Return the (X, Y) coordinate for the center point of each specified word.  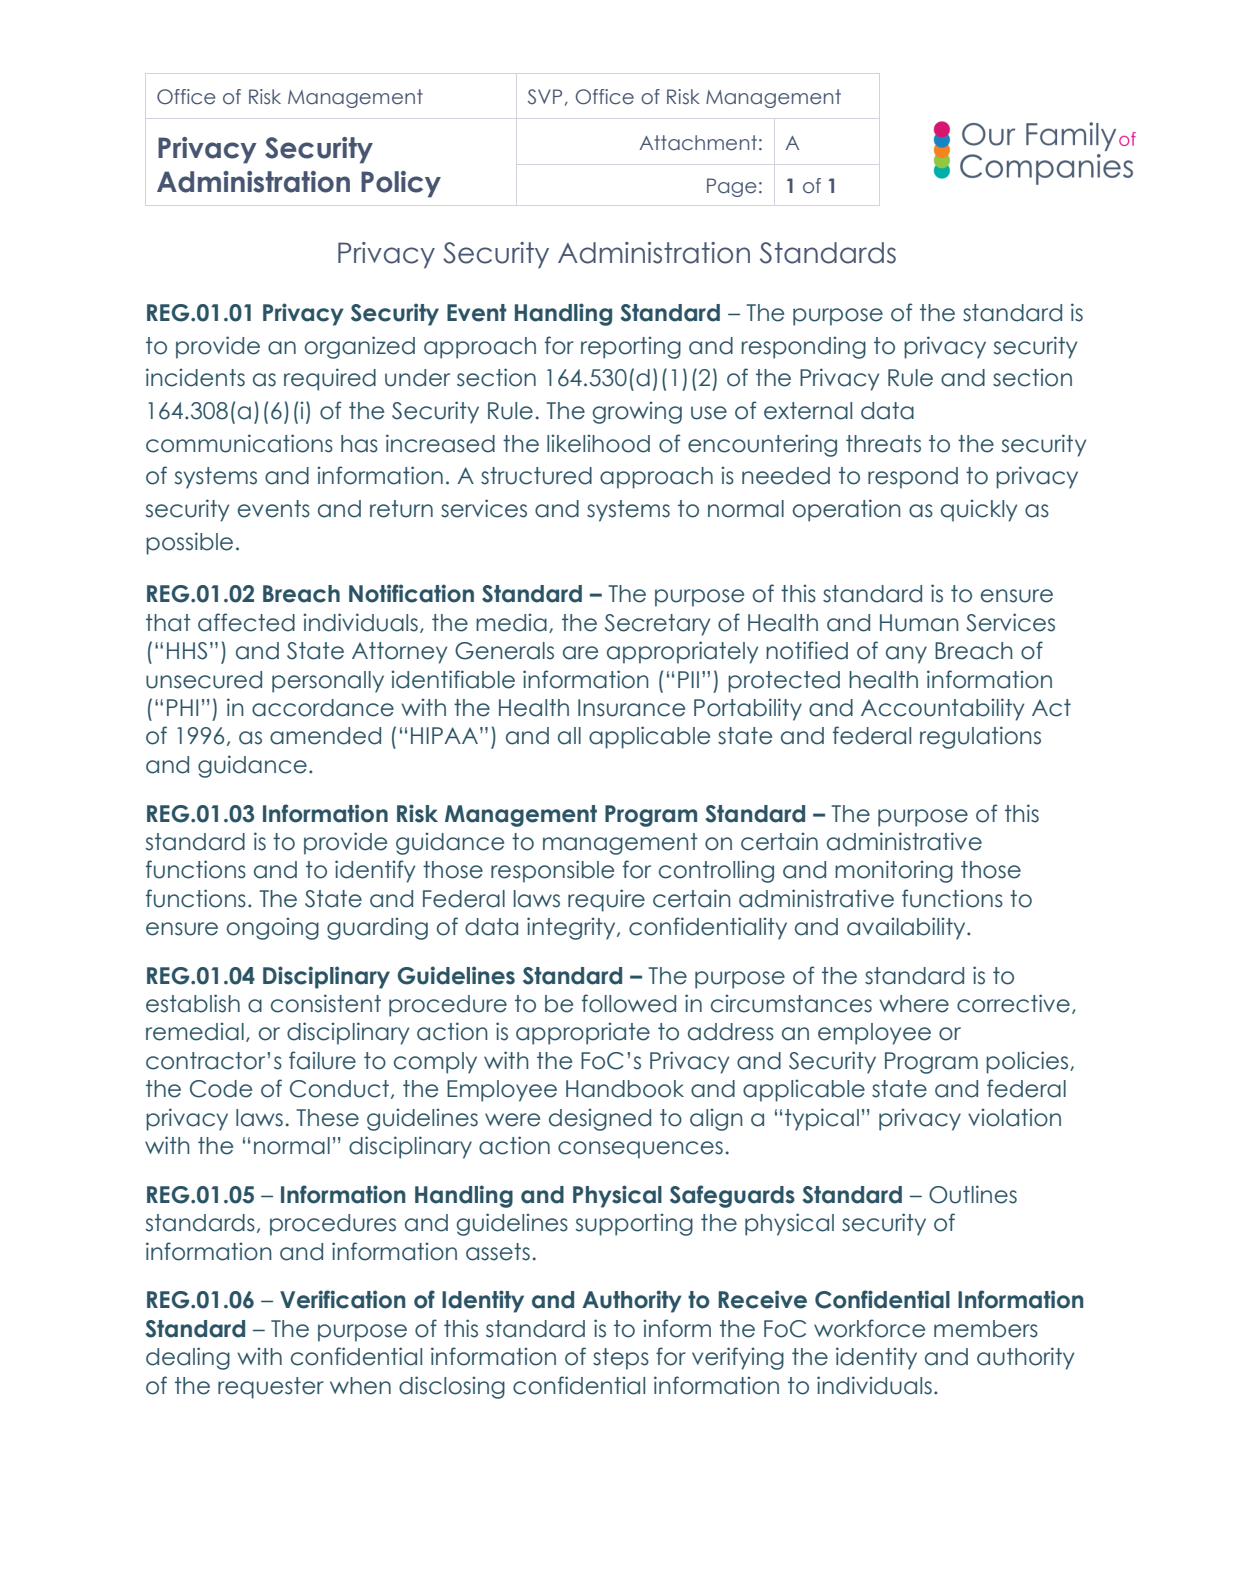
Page (732, 187)
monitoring (894, 871)
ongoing (273, 928)
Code (221, 1089)
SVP (545, 96)
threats (883, 444)
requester (271, 1388)
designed (600, 1119)
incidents (195, 377)
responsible (552, 871)
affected (246, 622)
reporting (631, 347)
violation (1014, 1117)
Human (919, 623)
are (580, 653)
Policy (401, 184)
